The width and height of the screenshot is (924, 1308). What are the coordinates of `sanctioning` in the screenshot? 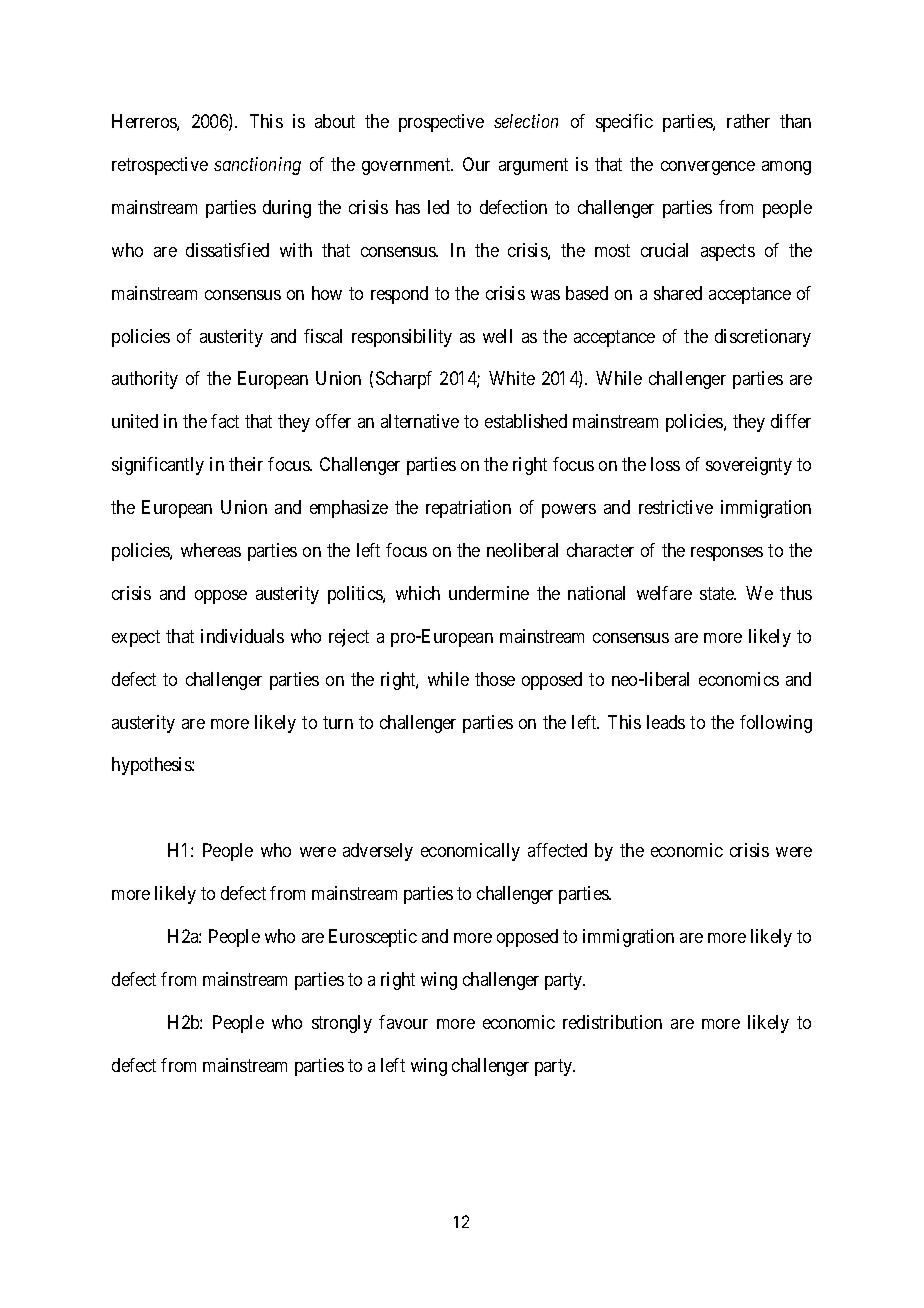 It's located at (257, 166).
